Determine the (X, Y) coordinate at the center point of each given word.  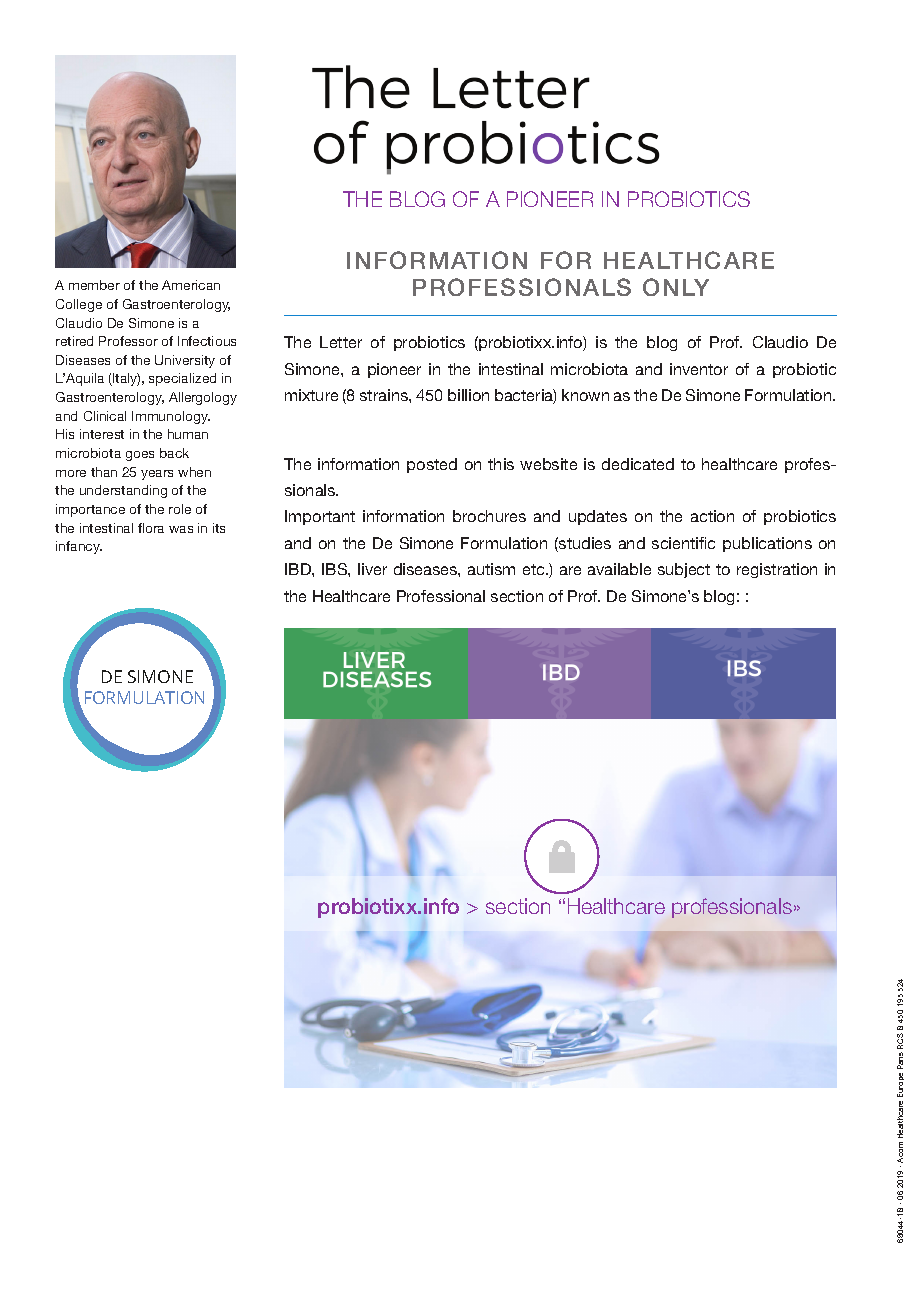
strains (385, 395)
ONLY (676, 287)
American (191, 285)
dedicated (638, 464)
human (188, 434)
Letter (341, 342)
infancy (79, 547)
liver (372, 569)
